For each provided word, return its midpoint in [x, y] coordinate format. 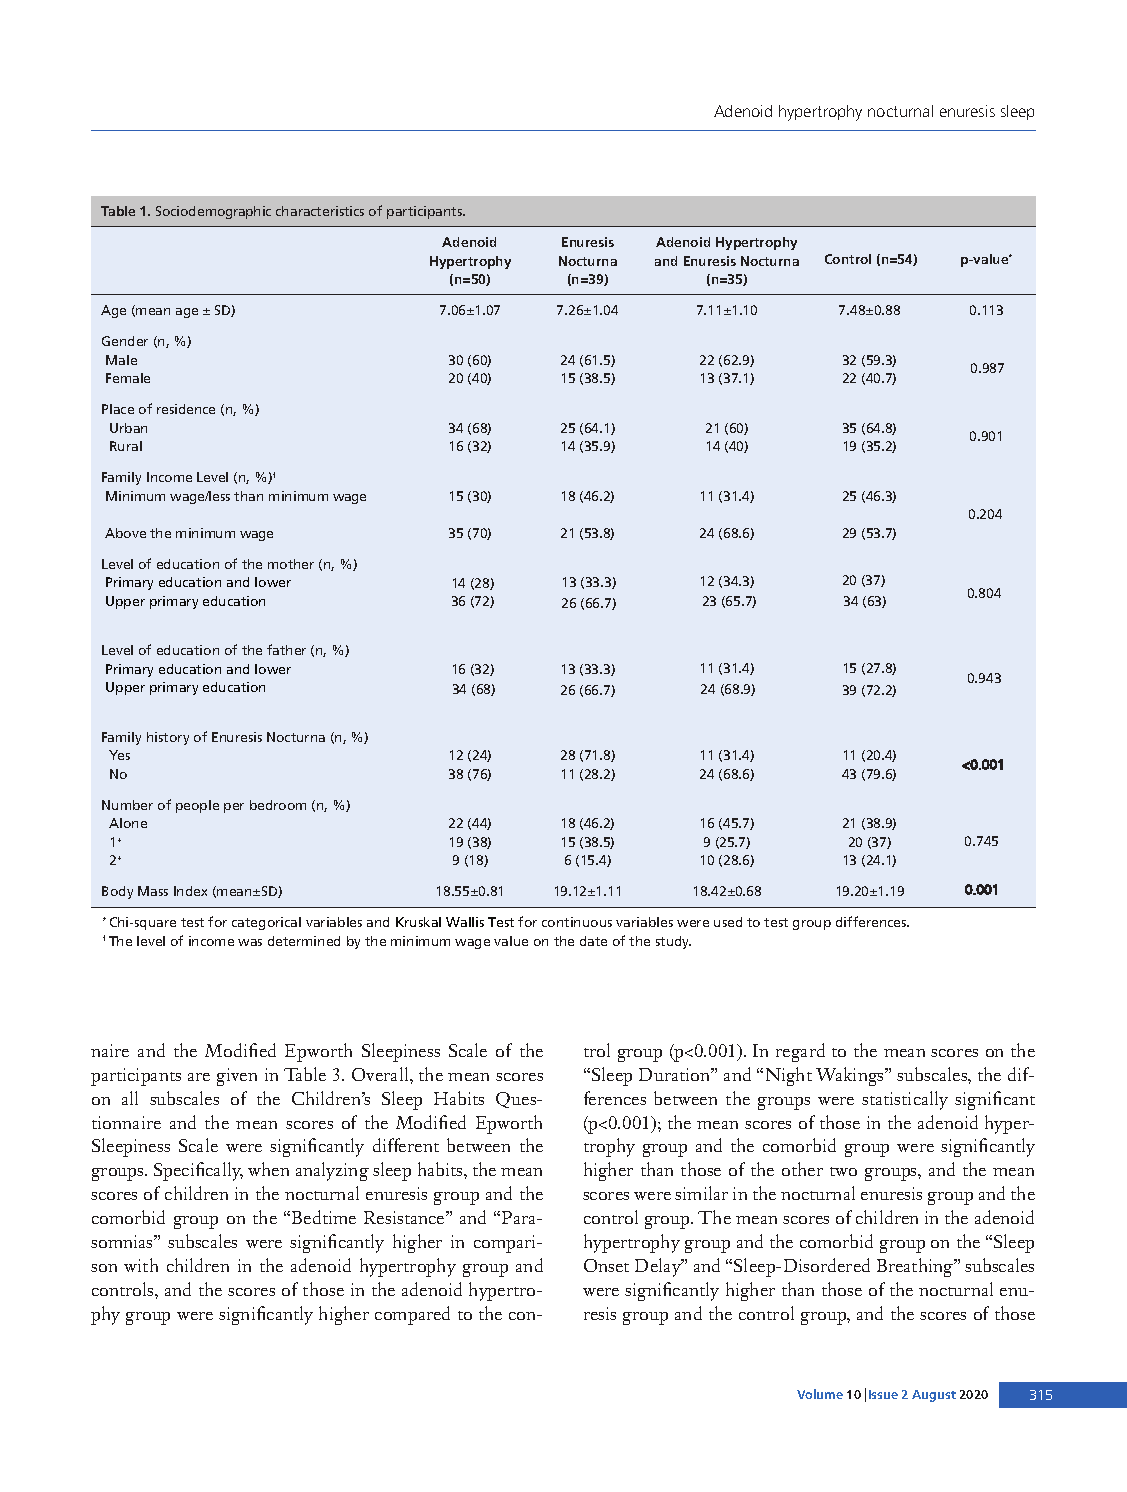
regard [800, 1052]
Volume [820, 1394]
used [728, 922]
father [286, 649]
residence [186, 409]
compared [412, 1315]
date [593, 941]
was [250, 942]
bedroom [278, 805]
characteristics [320, 211]
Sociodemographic [213, 212]
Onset [606, 1265]
